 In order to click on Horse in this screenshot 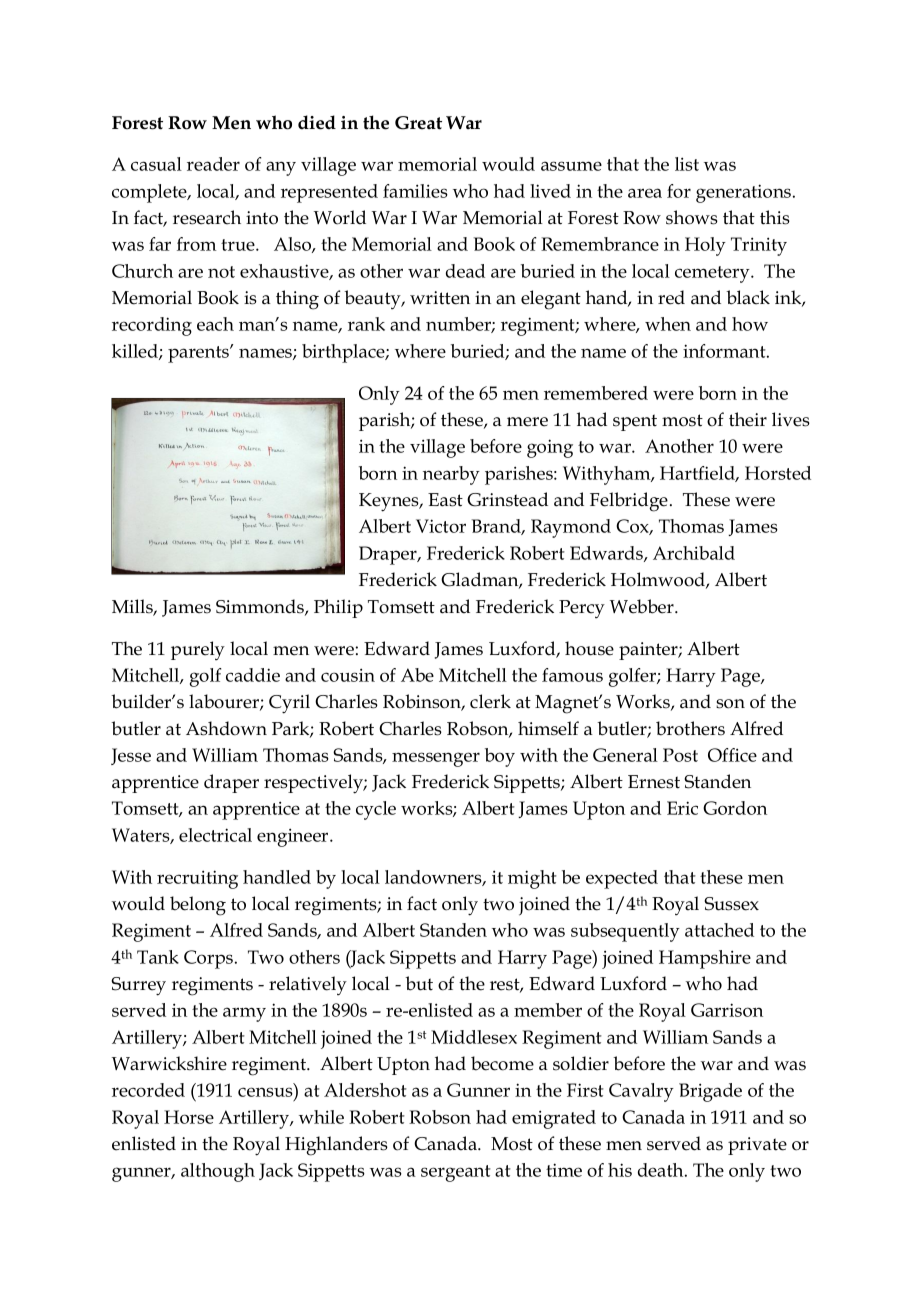, I will do `click(189, 1117)`.
